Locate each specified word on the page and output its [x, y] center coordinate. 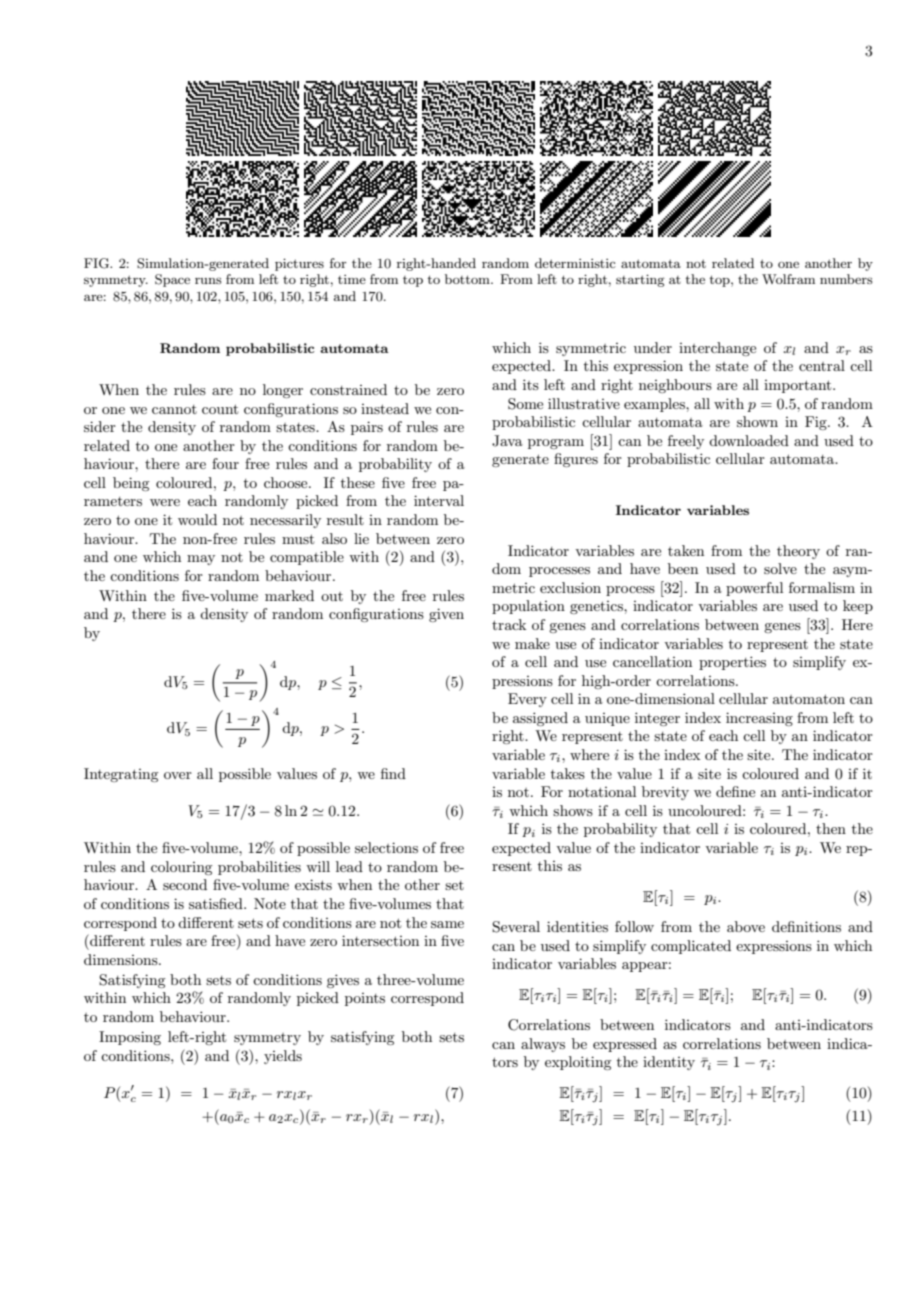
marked [289, 595]
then [831, 828]
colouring [181, 868]
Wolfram [788, 279]
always [543, 1045]
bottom [468, 279]
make [532, 643]
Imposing [130, 1038]
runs [208, 280]
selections [386, 847]
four [225, 463]
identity [669, 1063]
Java [507, 441]
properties [732, 663]
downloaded [749, 440]
